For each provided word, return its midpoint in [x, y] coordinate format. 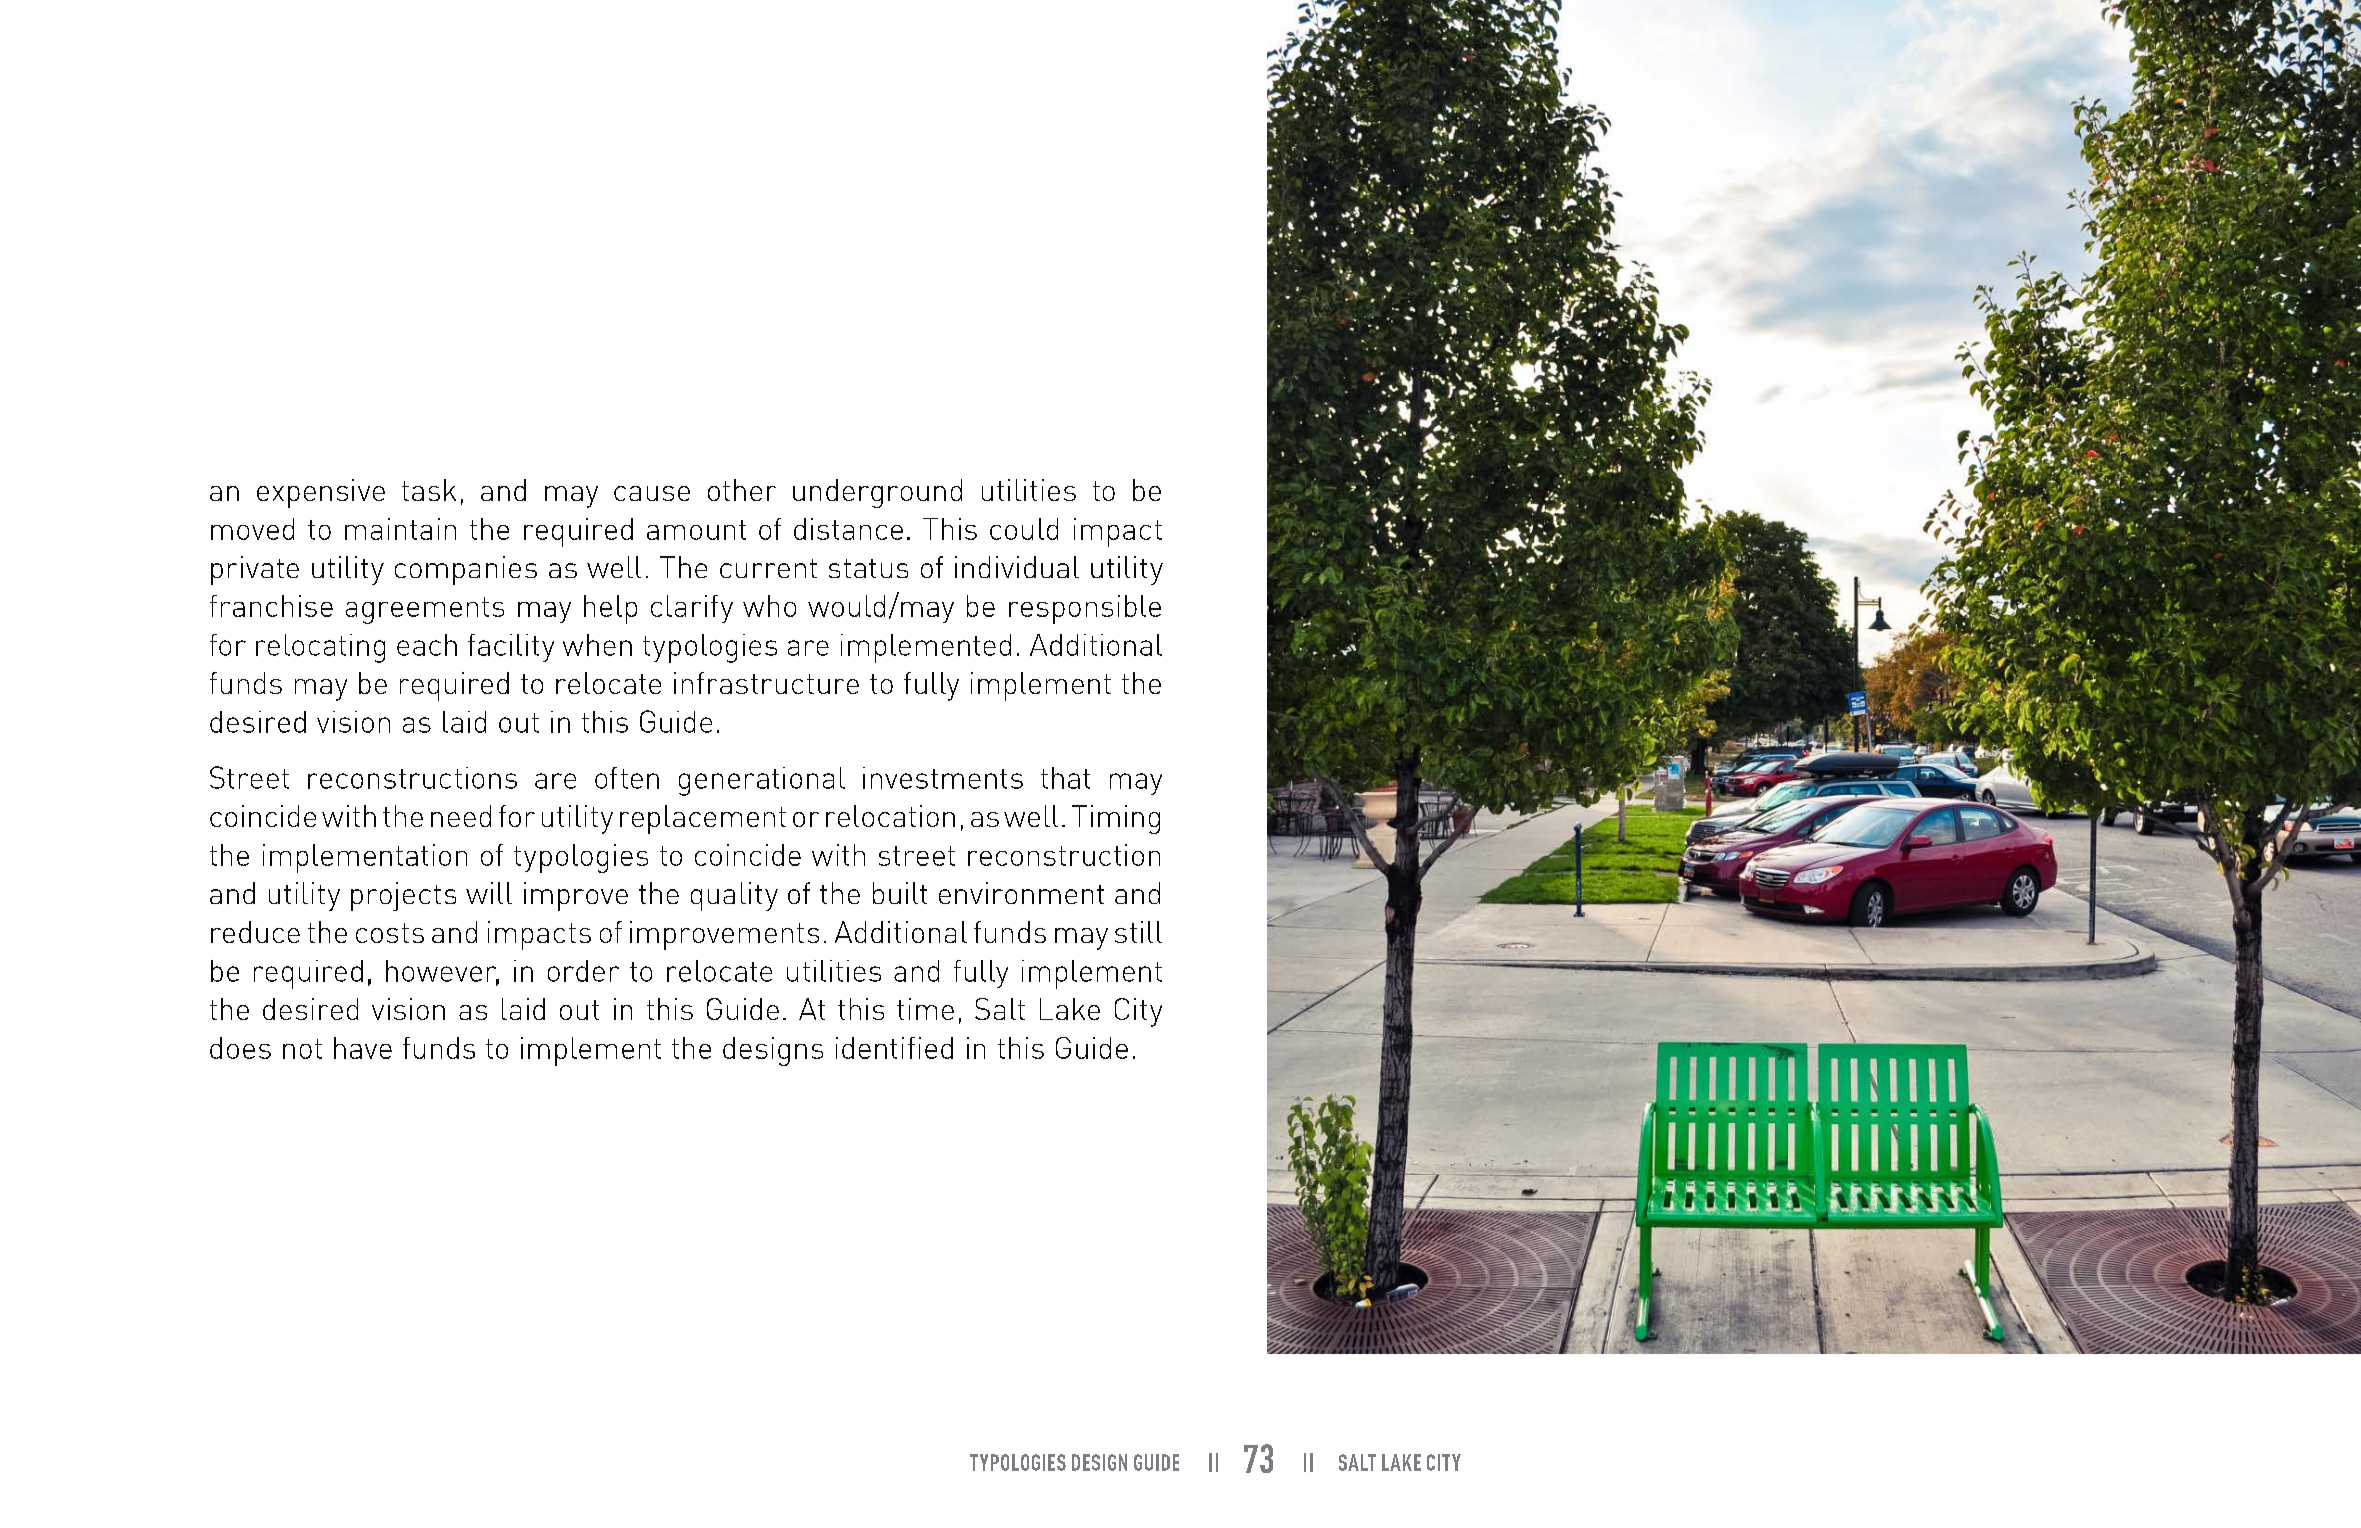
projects [403, 896]
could [1024, 529]
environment [1021, 893]
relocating [320, 648]
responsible [1085, 609]
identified [894, 1048]
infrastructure [766, 683]
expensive [321, 493]
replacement [703, 819]
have [363, 1048]
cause [652, 493]
